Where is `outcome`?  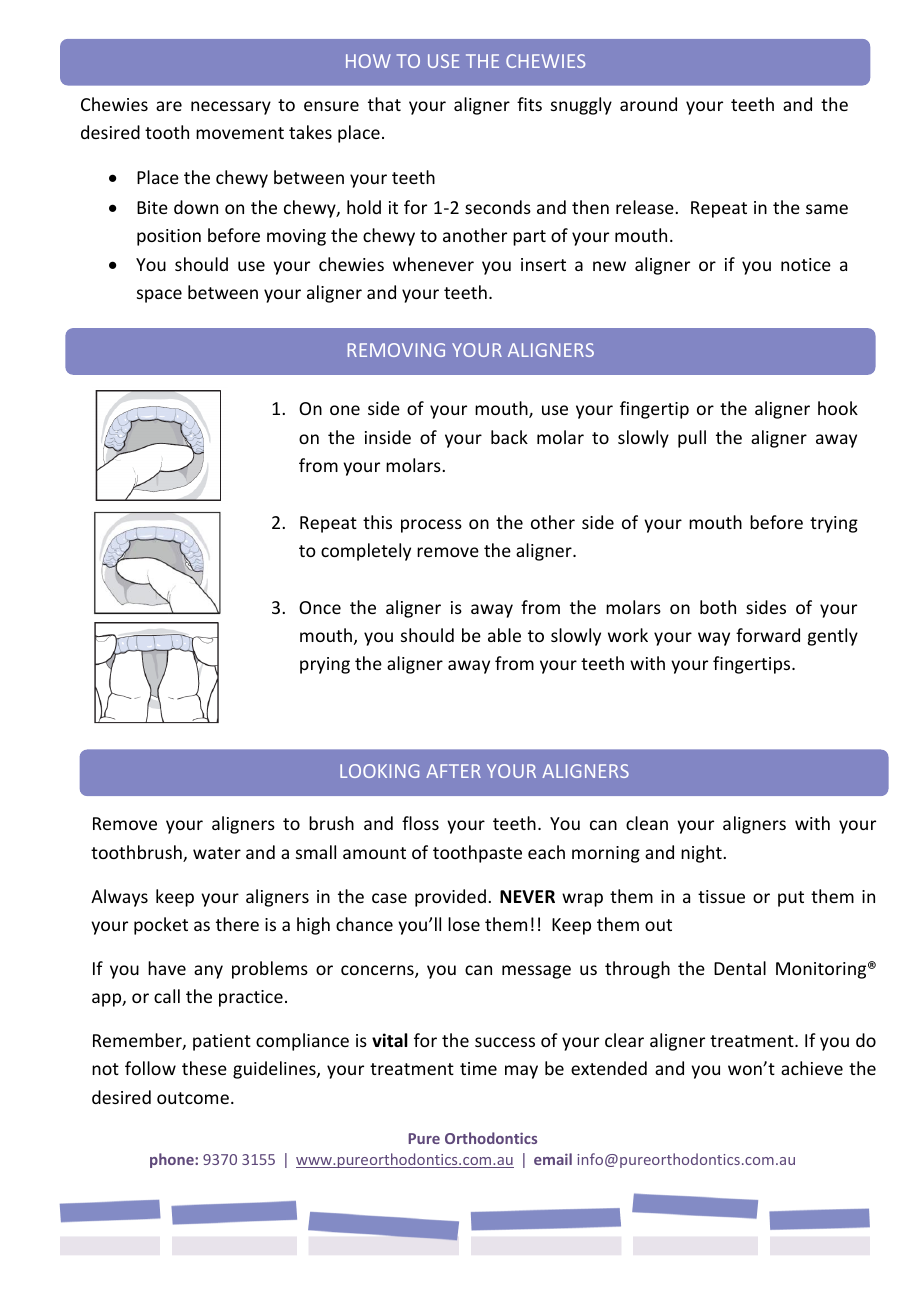 outcome is located at coordinates (193, 1098).
